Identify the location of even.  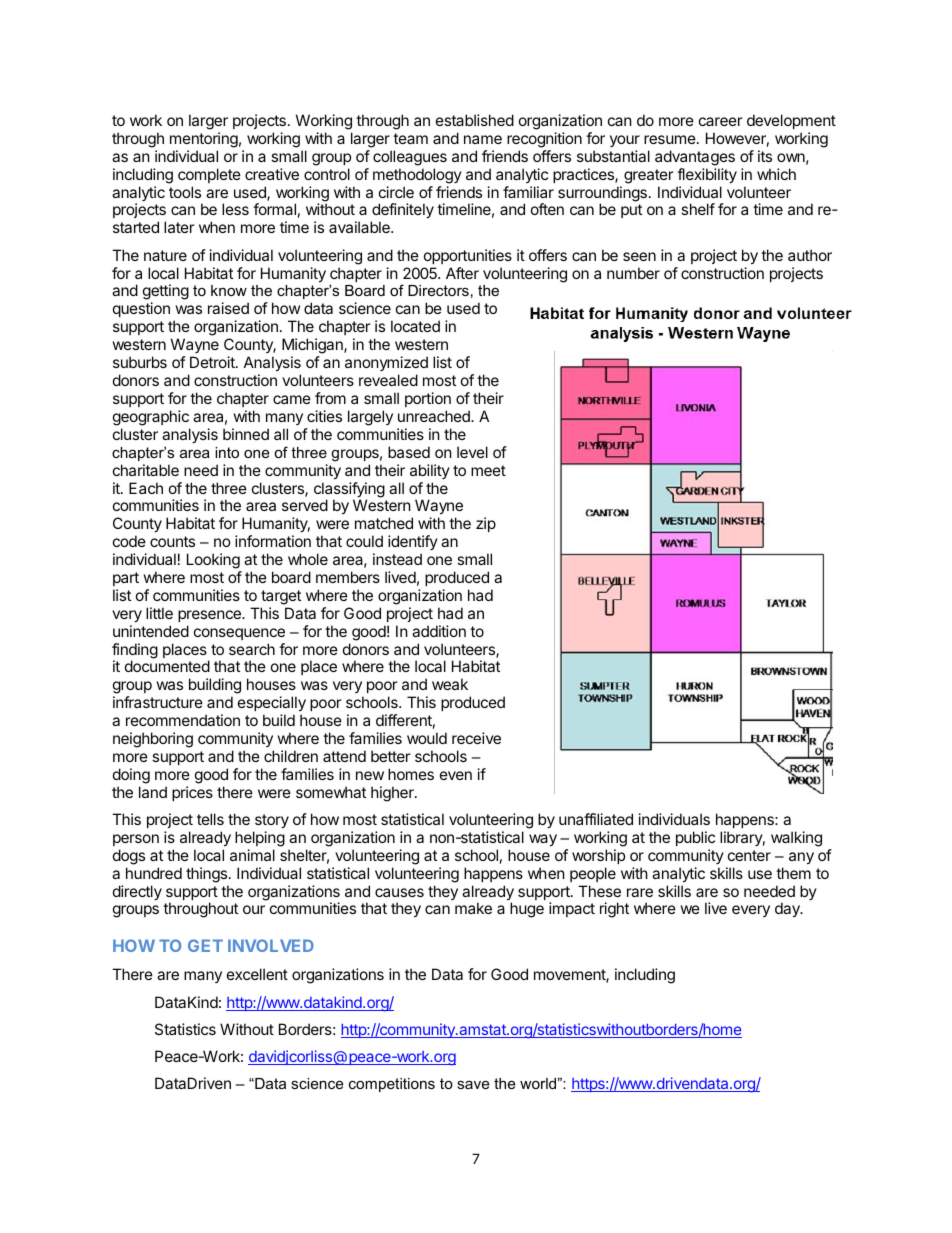
(456, 775).
